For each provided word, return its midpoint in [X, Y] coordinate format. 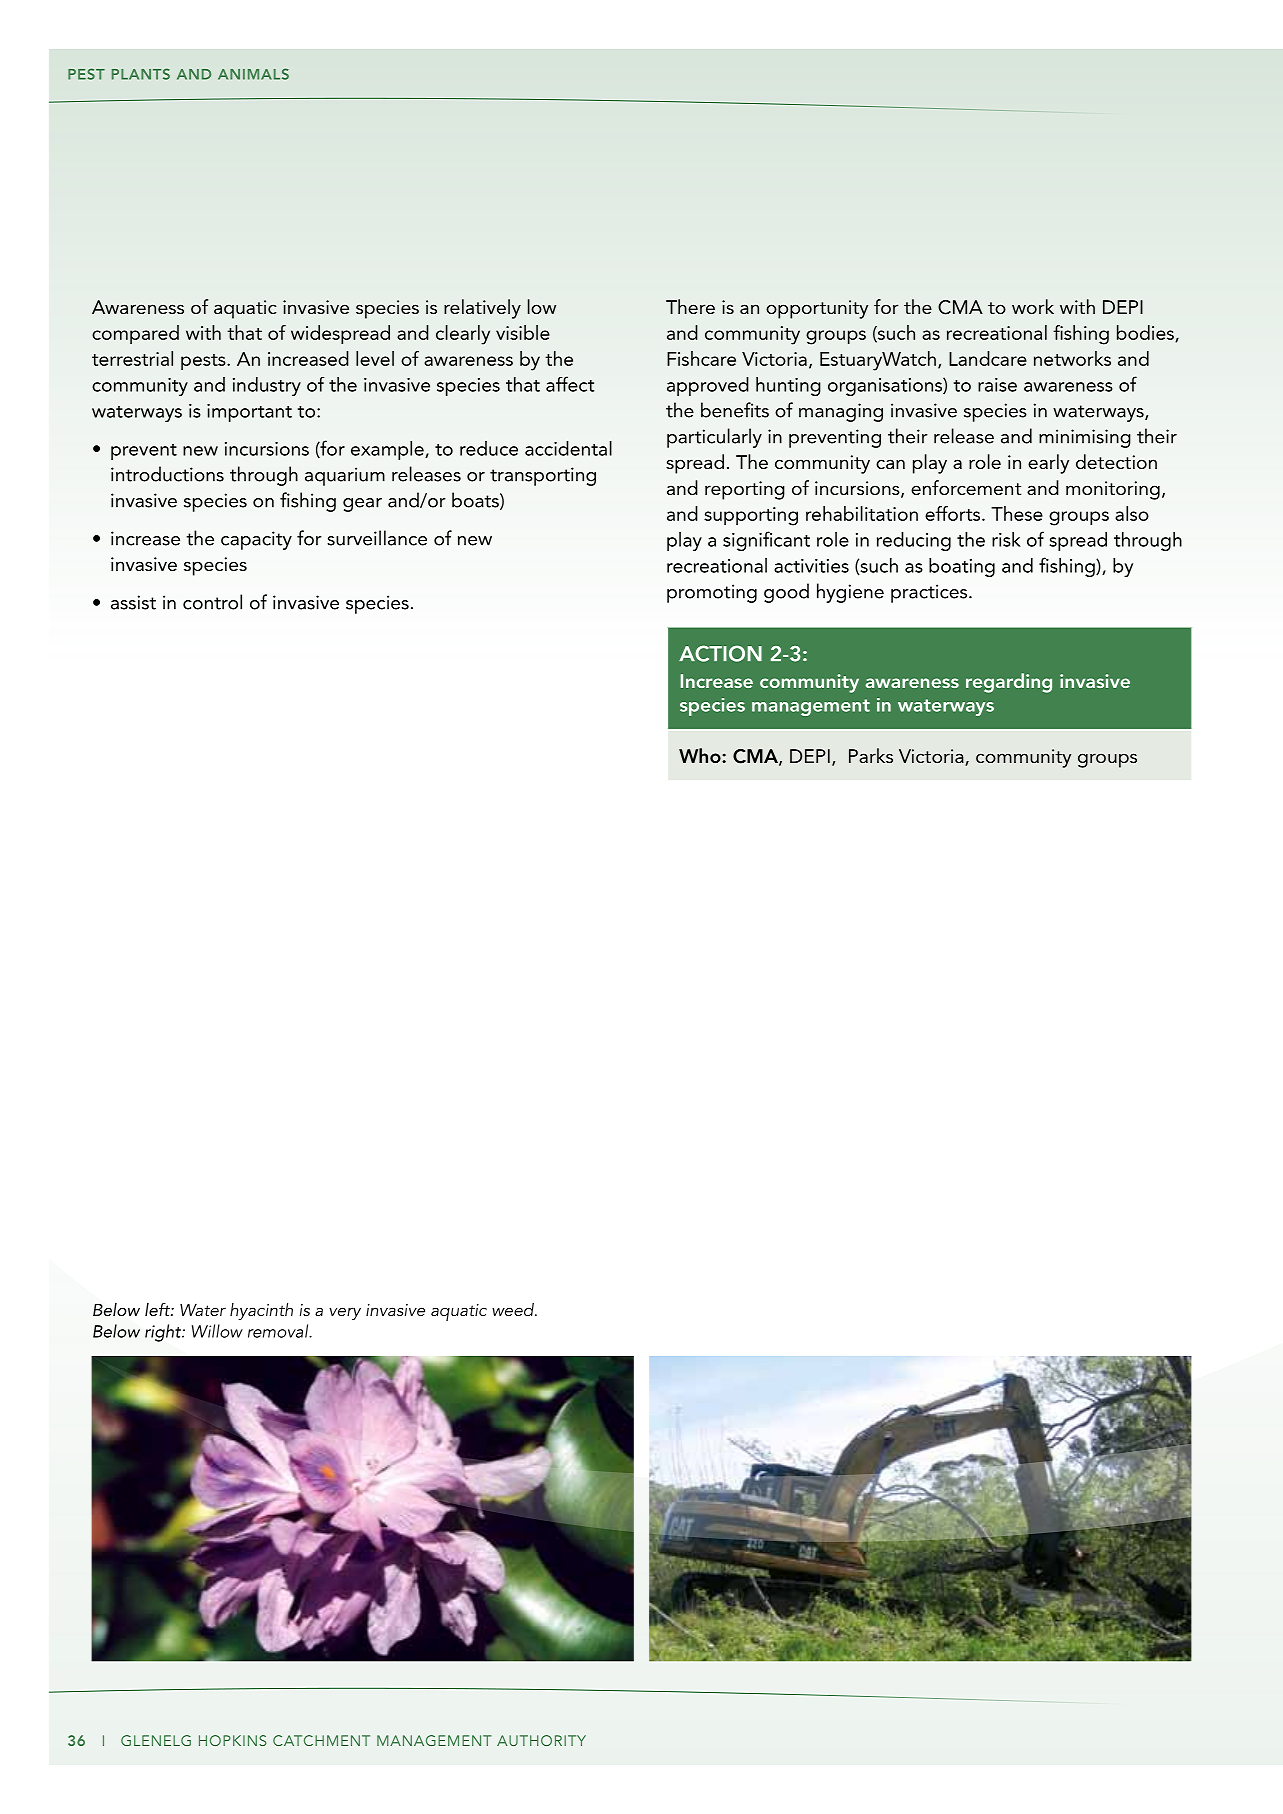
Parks [871, 755]
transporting [543, 476]
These [1017, 513]
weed [514, 1309]
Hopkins [232, 1740]
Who [701, 755]
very [345, 1313]
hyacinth [261, 1311]
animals [253, 74]
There [690, 306]
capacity [256, 540]
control [212, 602]
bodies [1146, 333]
